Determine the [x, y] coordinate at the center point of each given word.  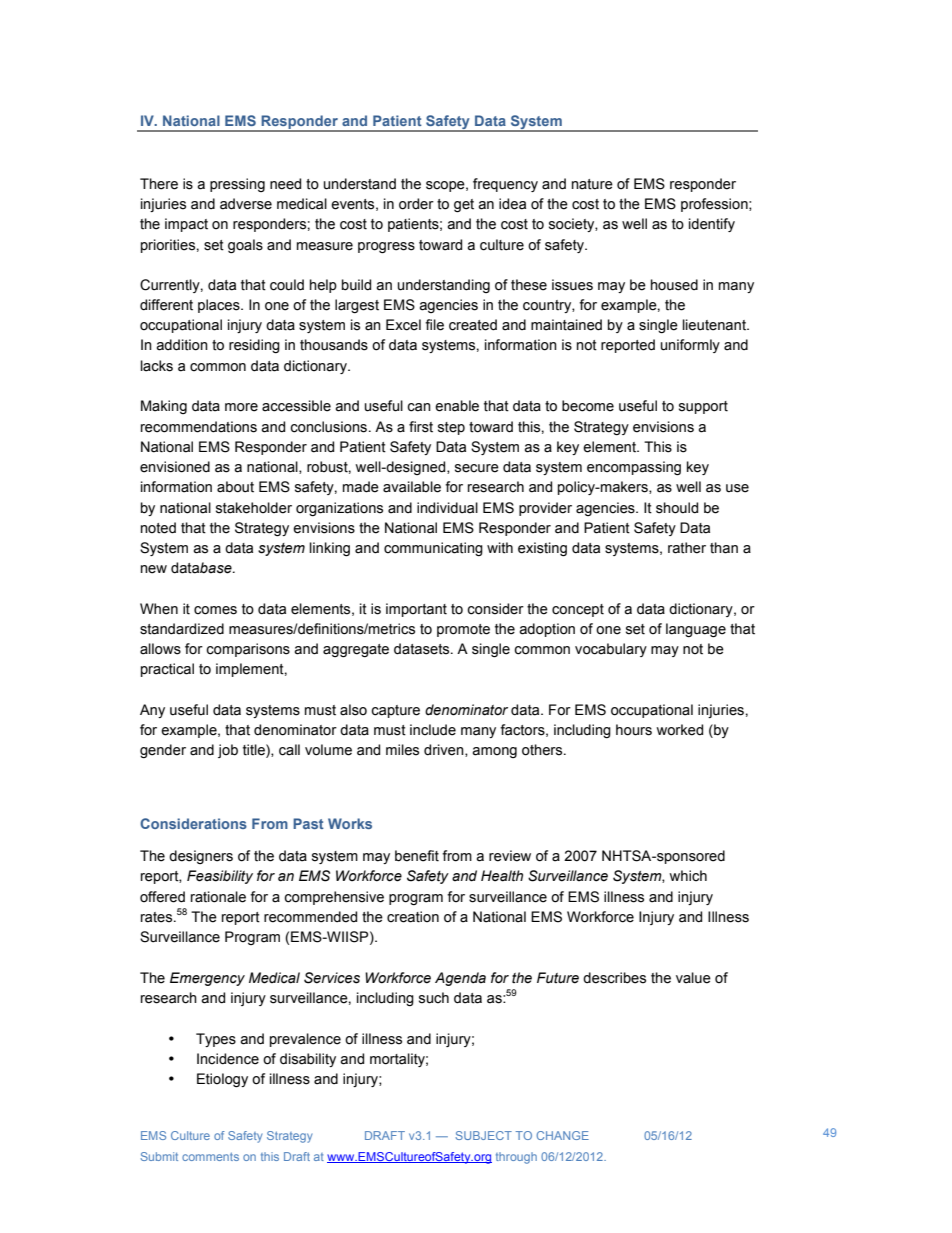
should [677, 508]
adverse [246, 204]
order [416, 204]
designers [201, 857]
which [688, 876]
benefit [417, 856]
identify [712, 225]
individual [447, 508]
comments [210, 1156]
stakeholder [254, 508]
